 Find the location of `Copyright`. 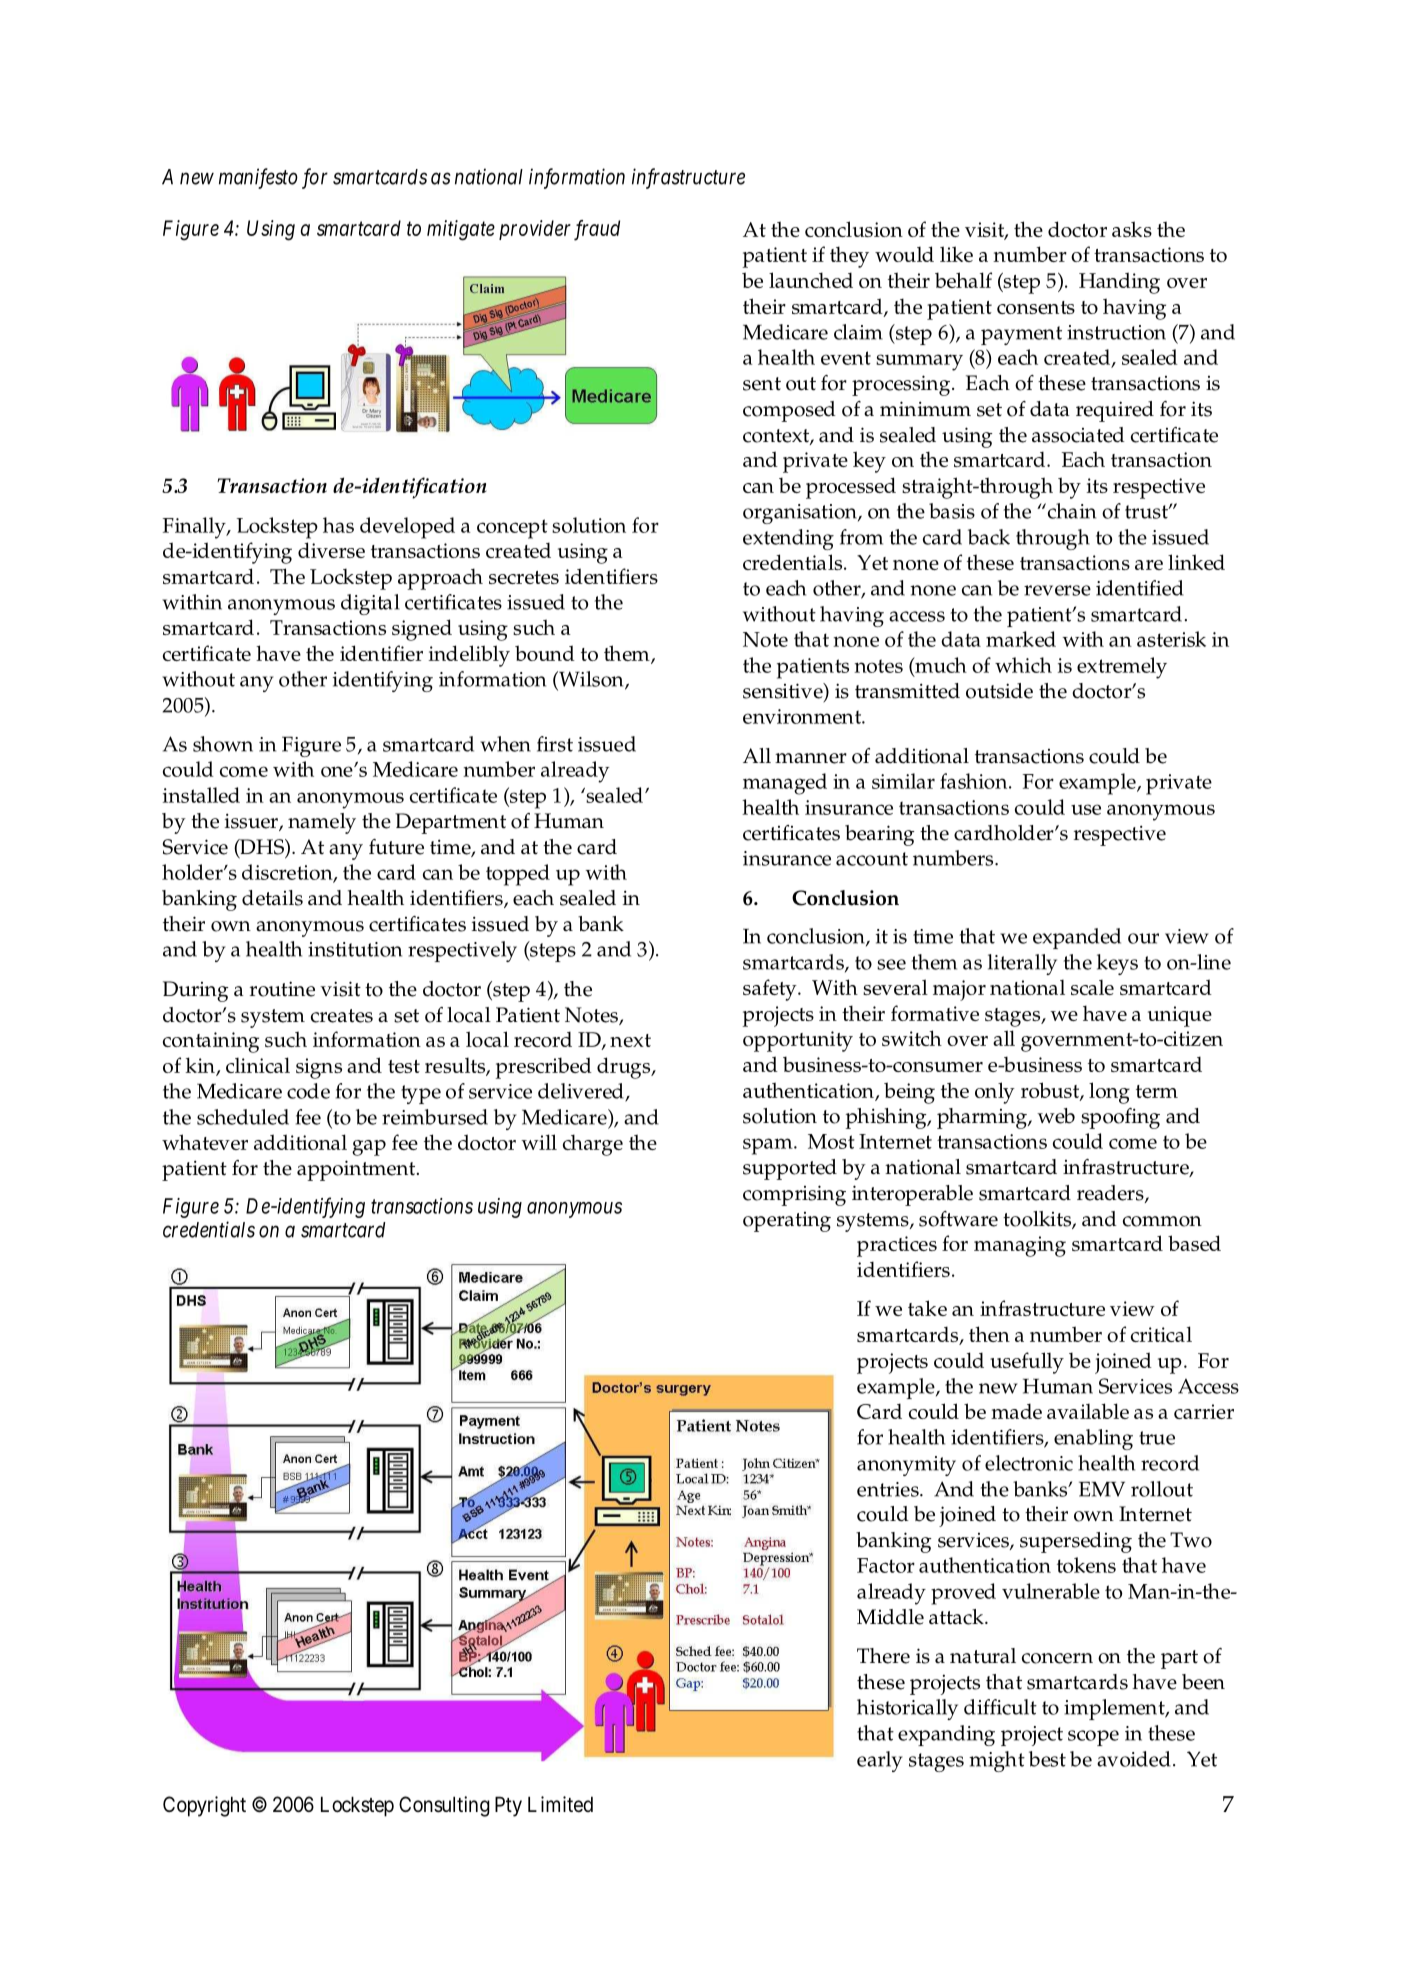

Copyright is located at coordinates (204, 1806).
